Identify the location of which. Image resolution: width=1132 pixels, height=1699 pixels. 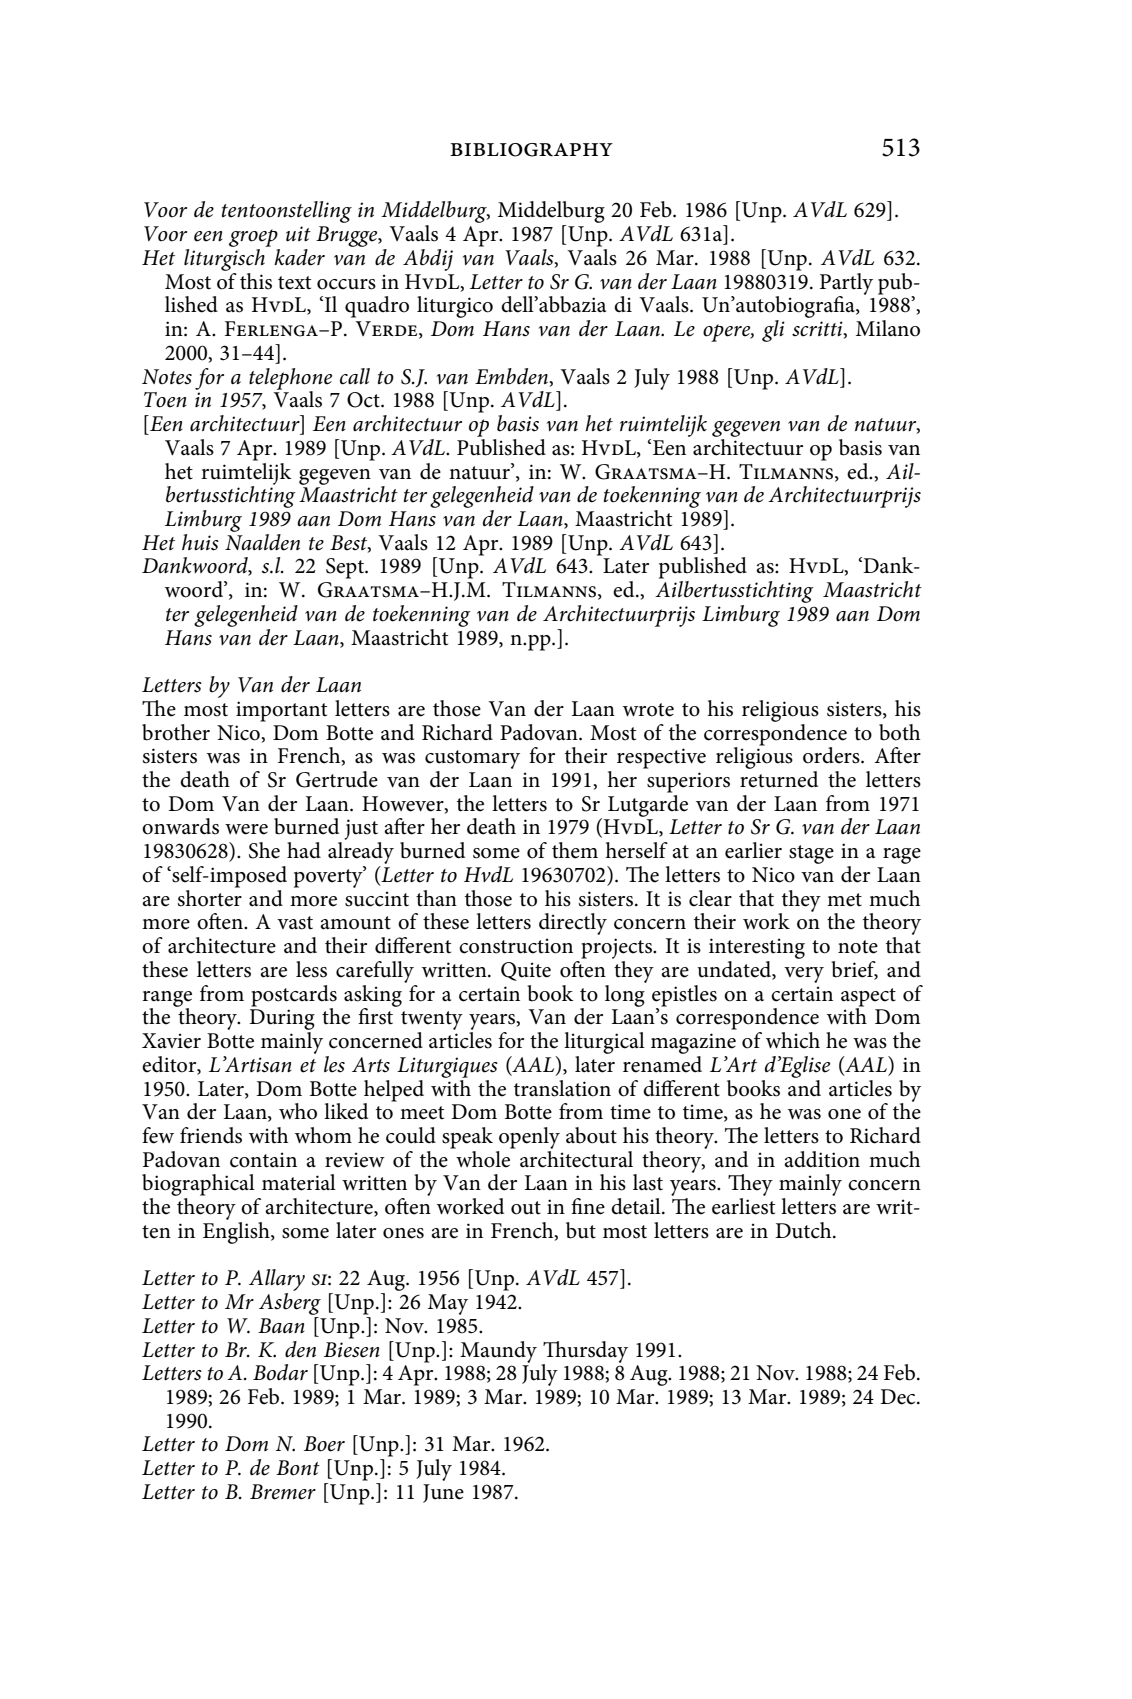
(793, 1040).
